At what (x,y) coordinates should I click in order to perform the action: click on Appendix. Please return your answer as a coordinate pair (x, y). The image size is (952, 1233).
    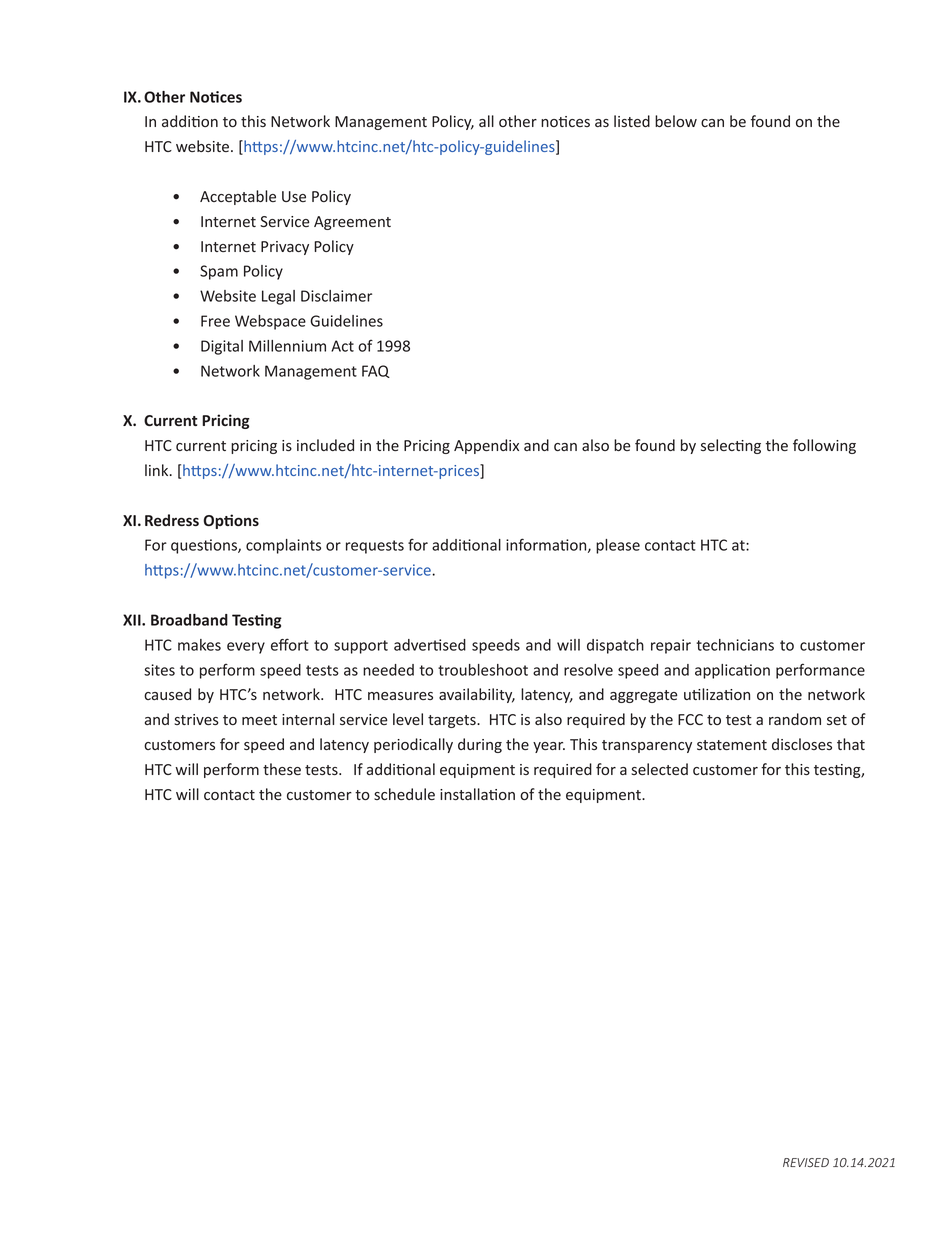
    Looking at the image, I should click on (486, 446).
